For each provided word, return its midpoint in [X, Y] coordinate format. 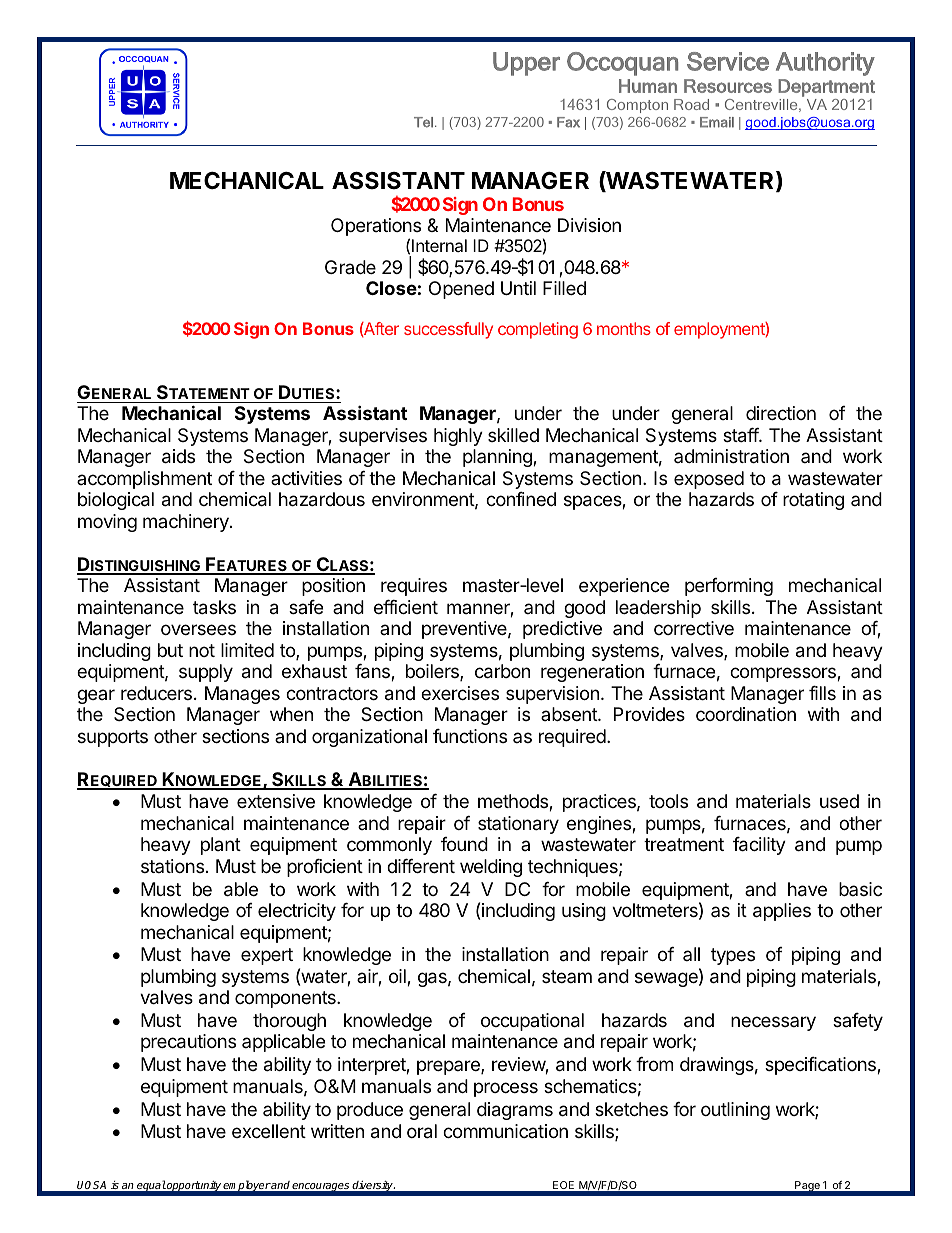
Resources [728, 86]
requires [414, 587]
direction [781, 413]
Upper [526, 64]
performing [729, 587]
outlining [735, 1111]
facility [759, 846]
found [464, 844]
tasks [214, 607]
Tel [423, 122]
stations [172, 866]
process [506, 1089]
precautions [188, 1043]
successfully [448, 330]
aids [178, 456]
